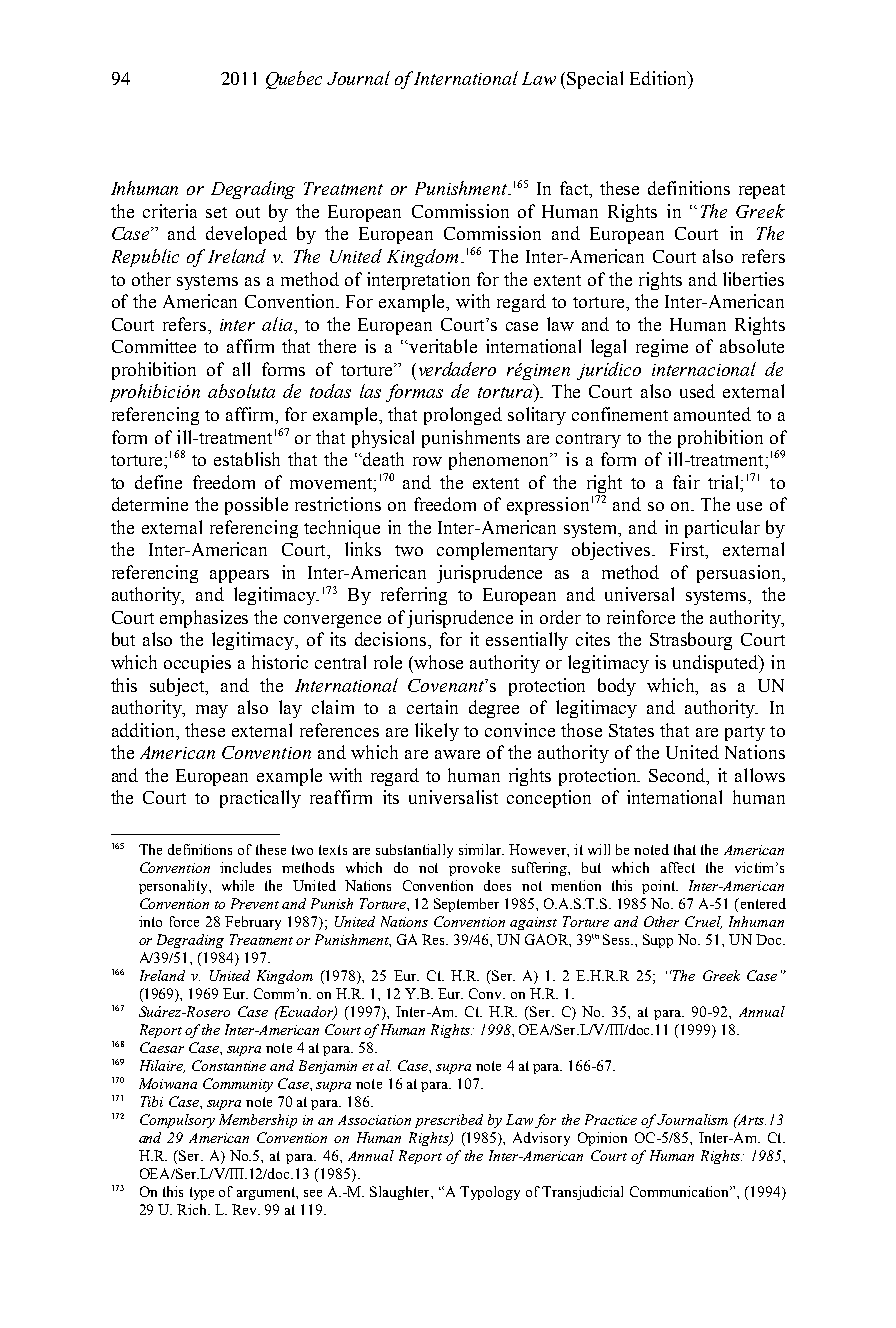 This screenshot has width=896, height=1328. Describe the element at coordinates (202, 1193) in the screenshot. I see `type` at that location.
